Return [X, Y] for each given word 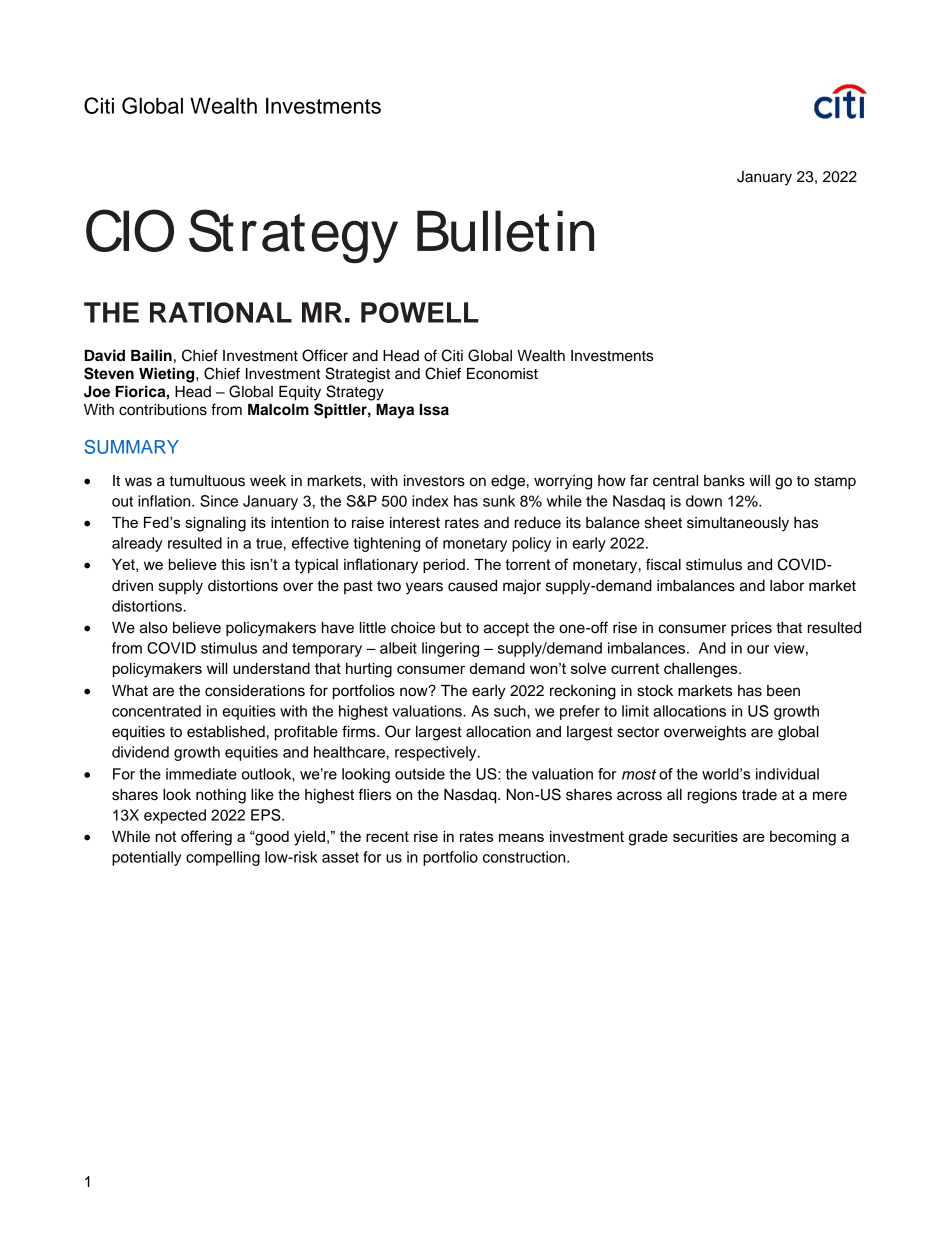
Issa [434, 410]
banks [724, 481]
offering [206, 838]
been [783, 691]
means [521, 837]
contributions [163, 410]
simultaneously [738, 524]
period [444, 566]
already [137, 544]
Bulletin [505, 231]
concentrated [156, 711]
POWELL [420, 312]
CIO [130, 230]
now [415, 691]
